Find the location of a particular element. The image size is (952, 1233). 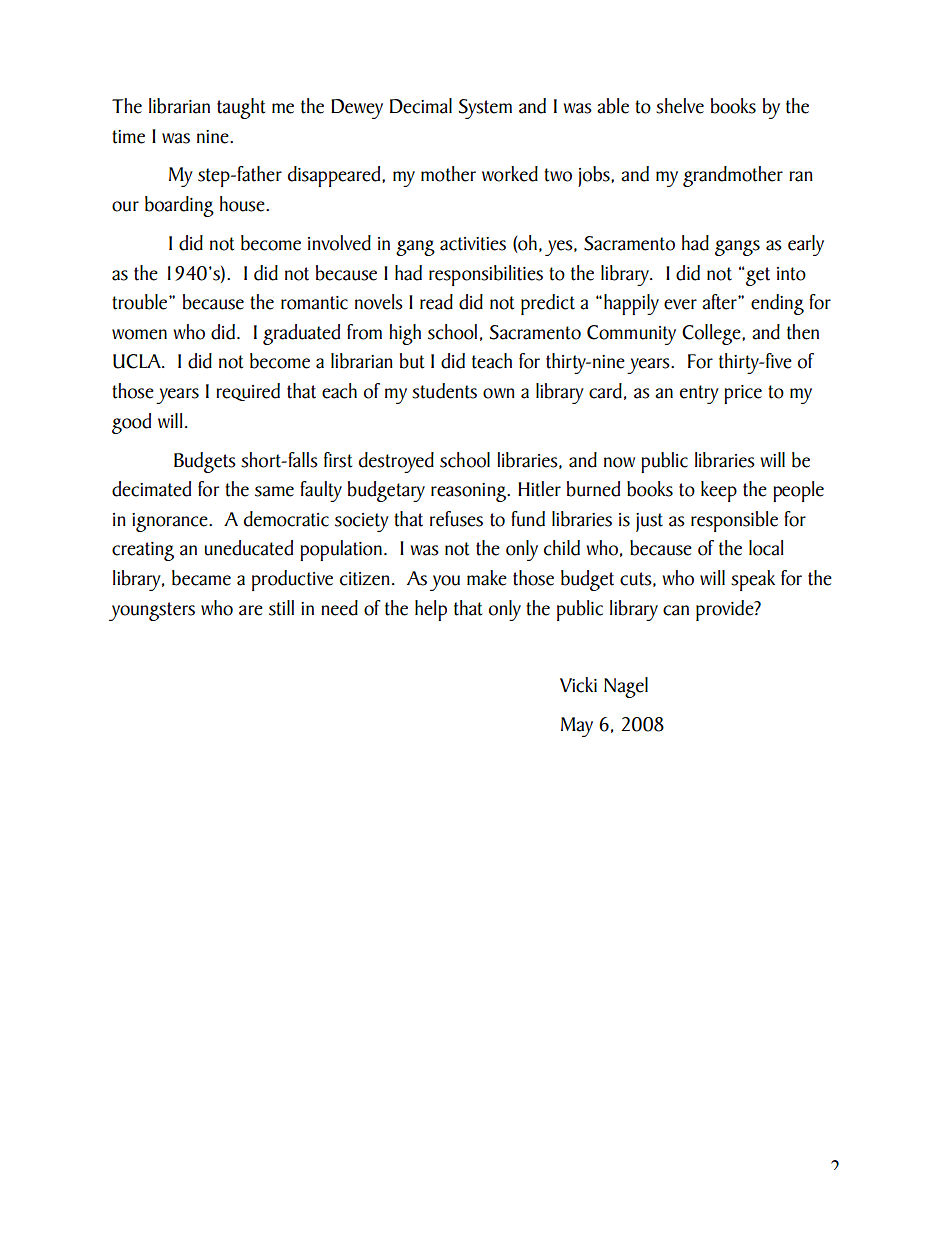

responsibilities is located at coordinates (486, 275).
